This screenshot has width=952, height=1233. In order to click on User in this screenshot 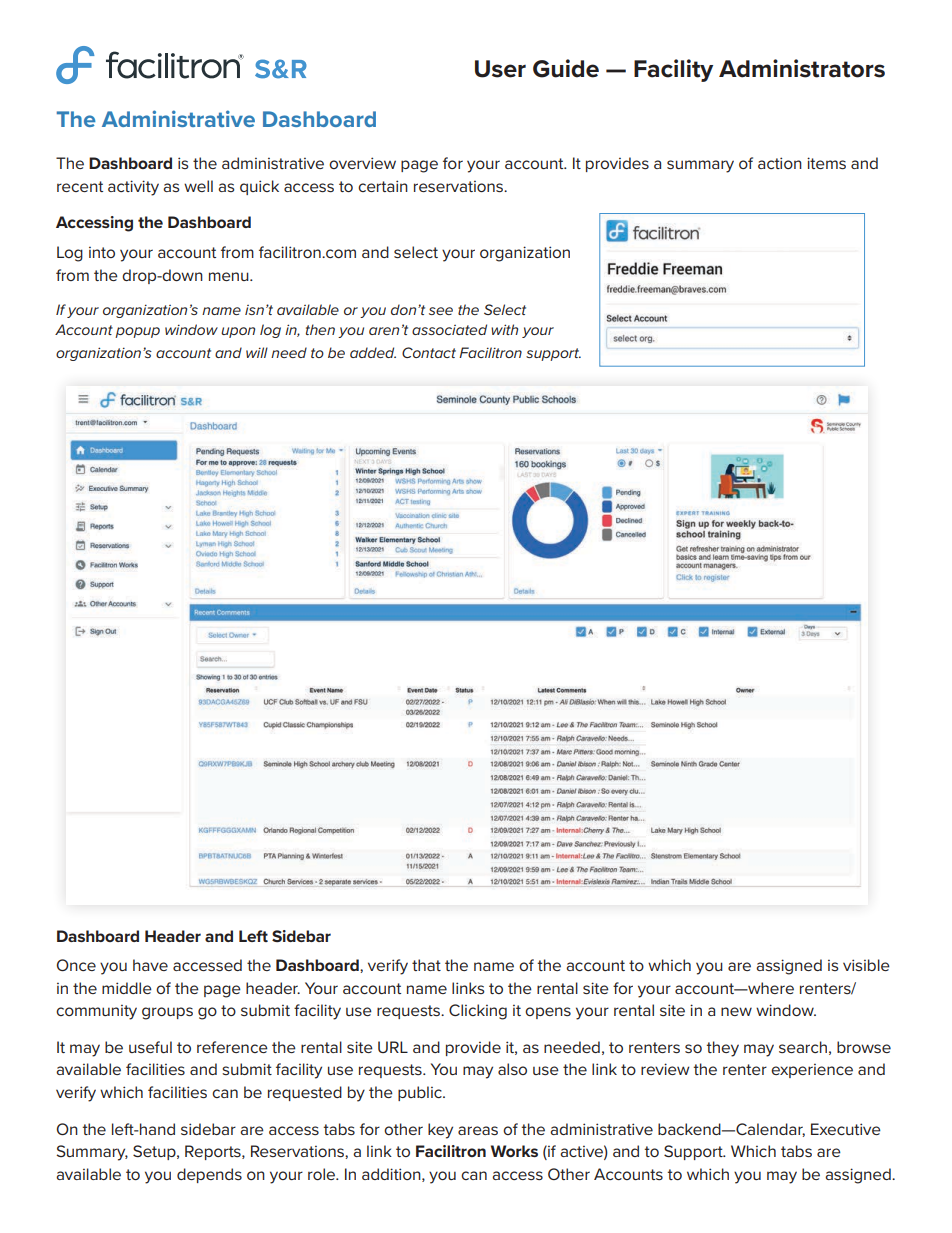, I will do `click(500, 69)`.
